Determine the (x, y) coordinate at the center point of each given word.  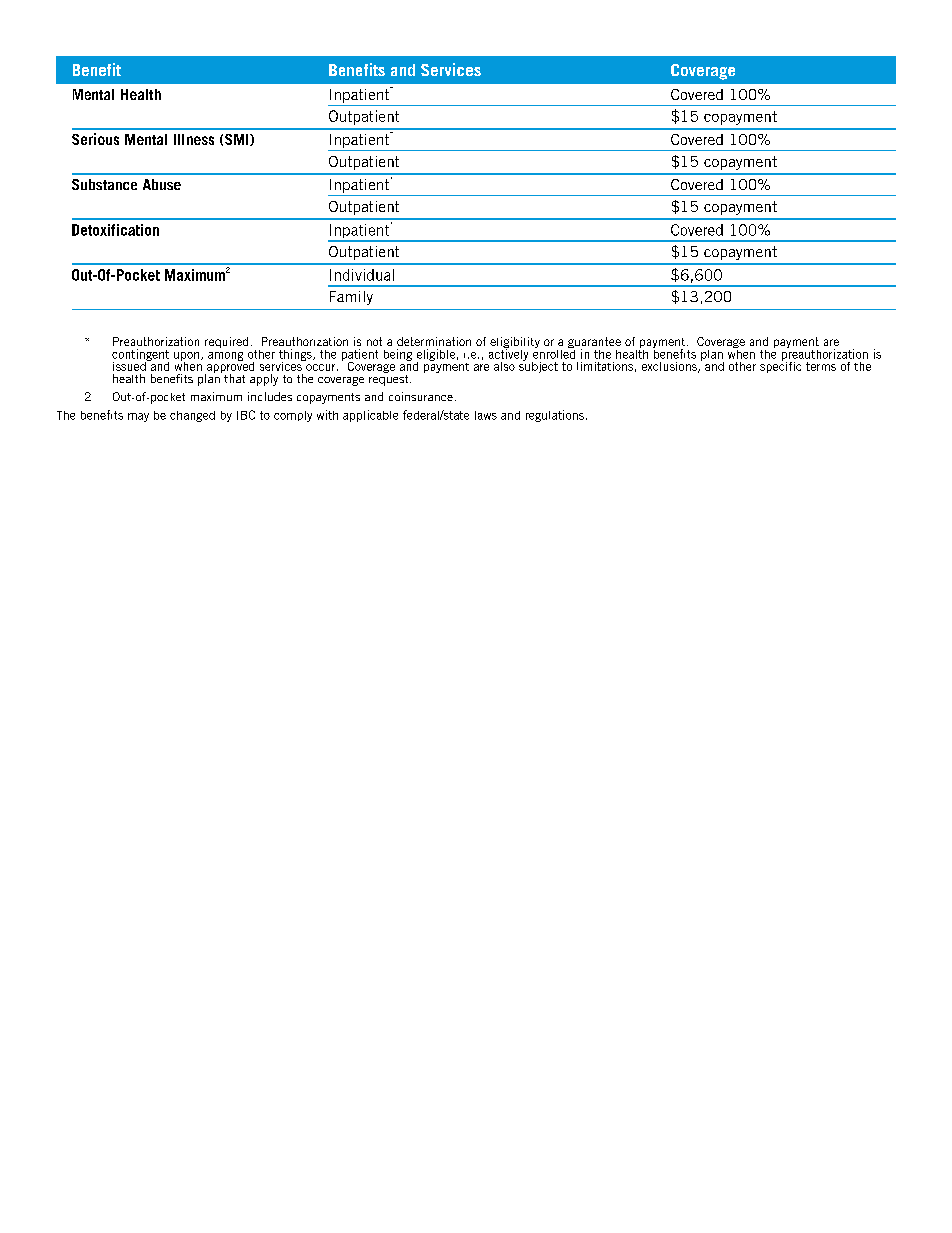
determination (434, 341)
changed (192, 416)
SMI (238, 140)
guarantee (594, 344)
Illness (194, 139)
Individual (362, 275)
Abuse (162, 184)
